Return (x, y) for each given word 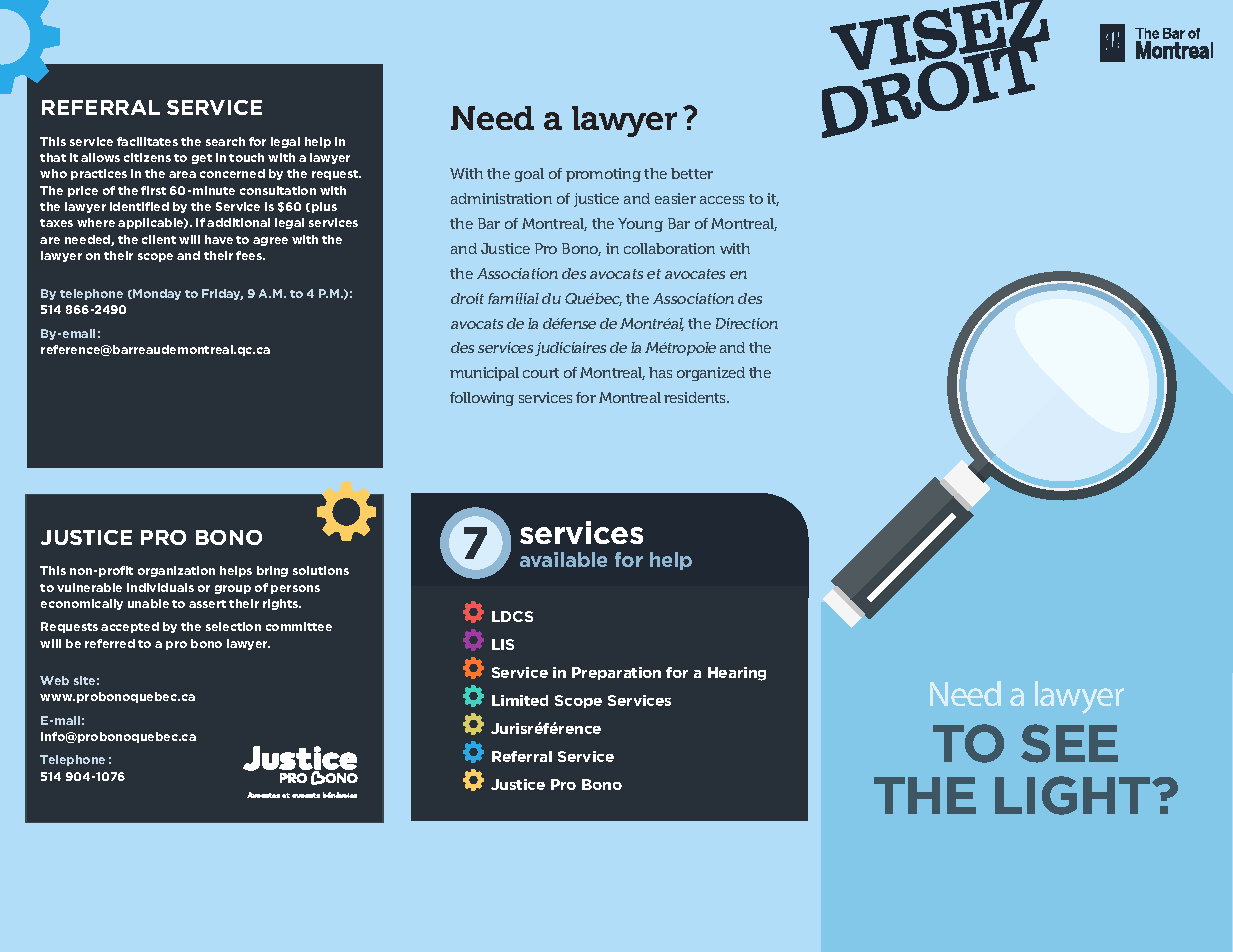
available (563, 559)
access (722, 200)
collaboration (669, 248)
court (541, 373)
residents (696, 397)
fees (250, 255)
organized (711, 374)
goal (529, 175)
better (692, 173)
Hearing (737, 674)
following (482, 399)
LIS (503, 644)
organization (176, 571)
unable (148, 603)
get (202, 159)
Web (54, 680)
